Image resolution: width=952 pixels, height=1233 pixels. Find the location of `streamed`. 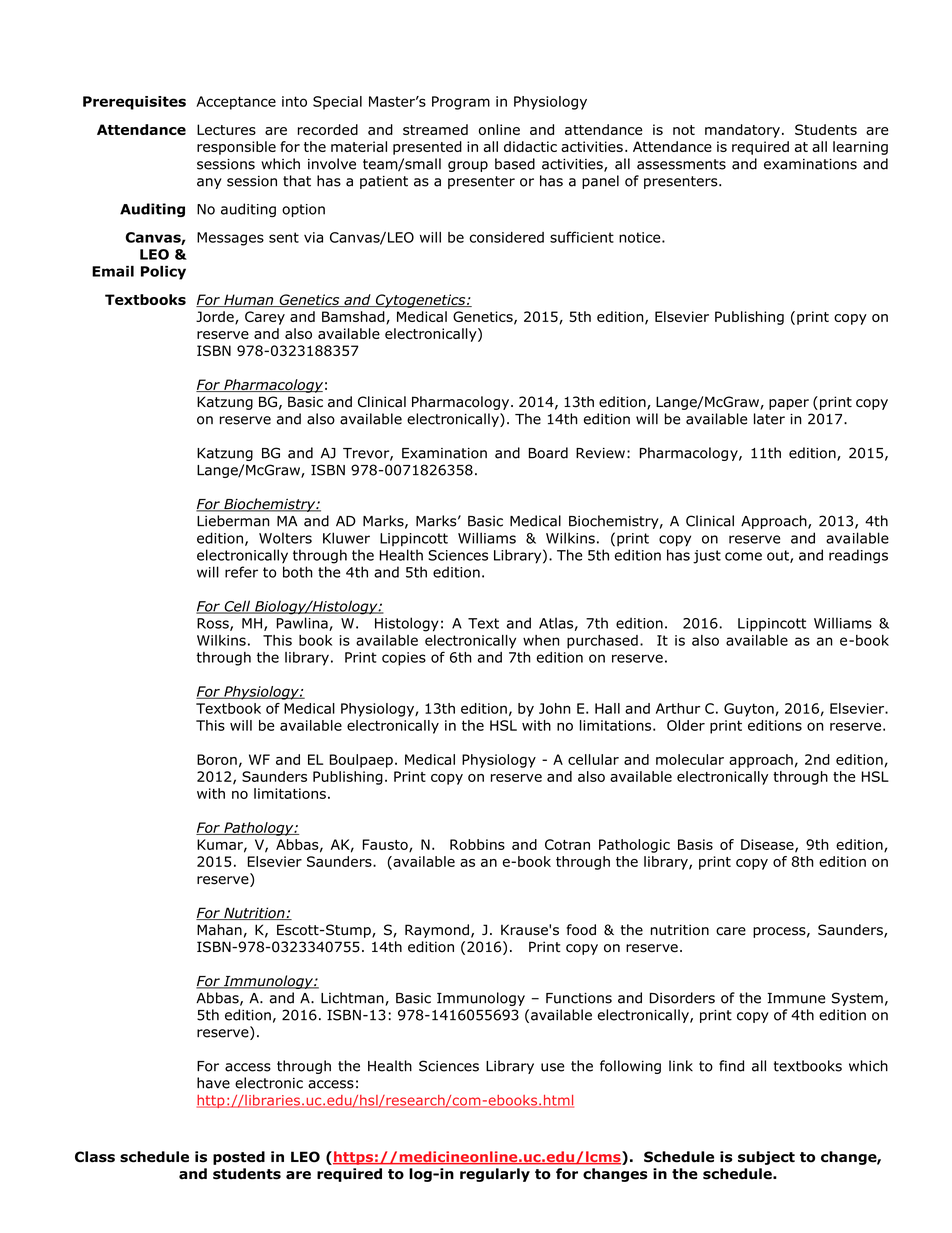

streamed is located at coordinates (435, 129).
